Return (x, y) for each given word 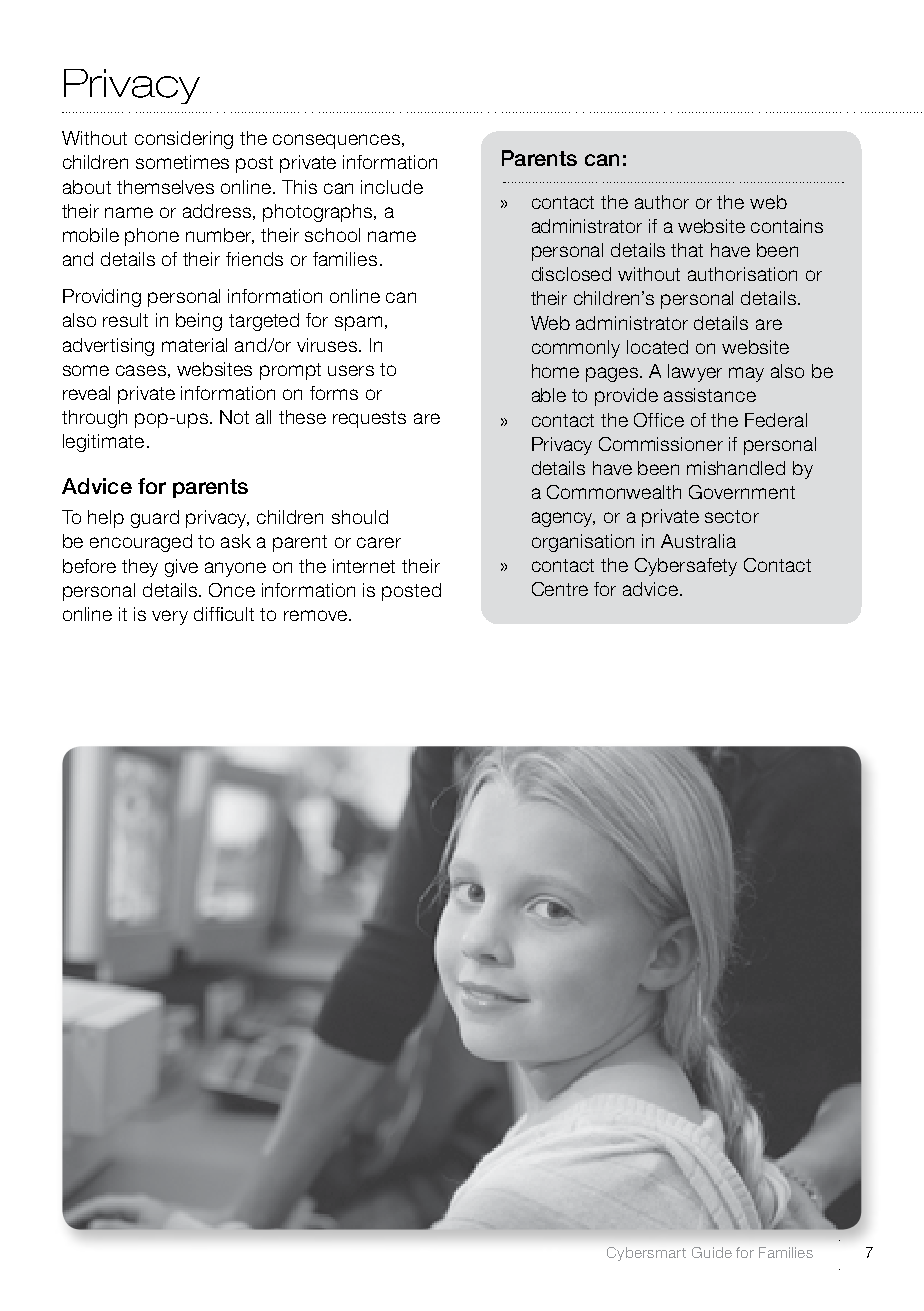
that (687, 250)
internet (364, 566)
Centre (560, 589)
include (392, 187)
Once (232, 590)
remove (315, 615)
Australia (698, 541)
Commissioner (661, 444)
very (170, 617)
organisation (583, 543)
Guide (712, 1252)
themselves (165, 187)
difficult (224, 614)
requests (369, 419)
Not (234, 417)
